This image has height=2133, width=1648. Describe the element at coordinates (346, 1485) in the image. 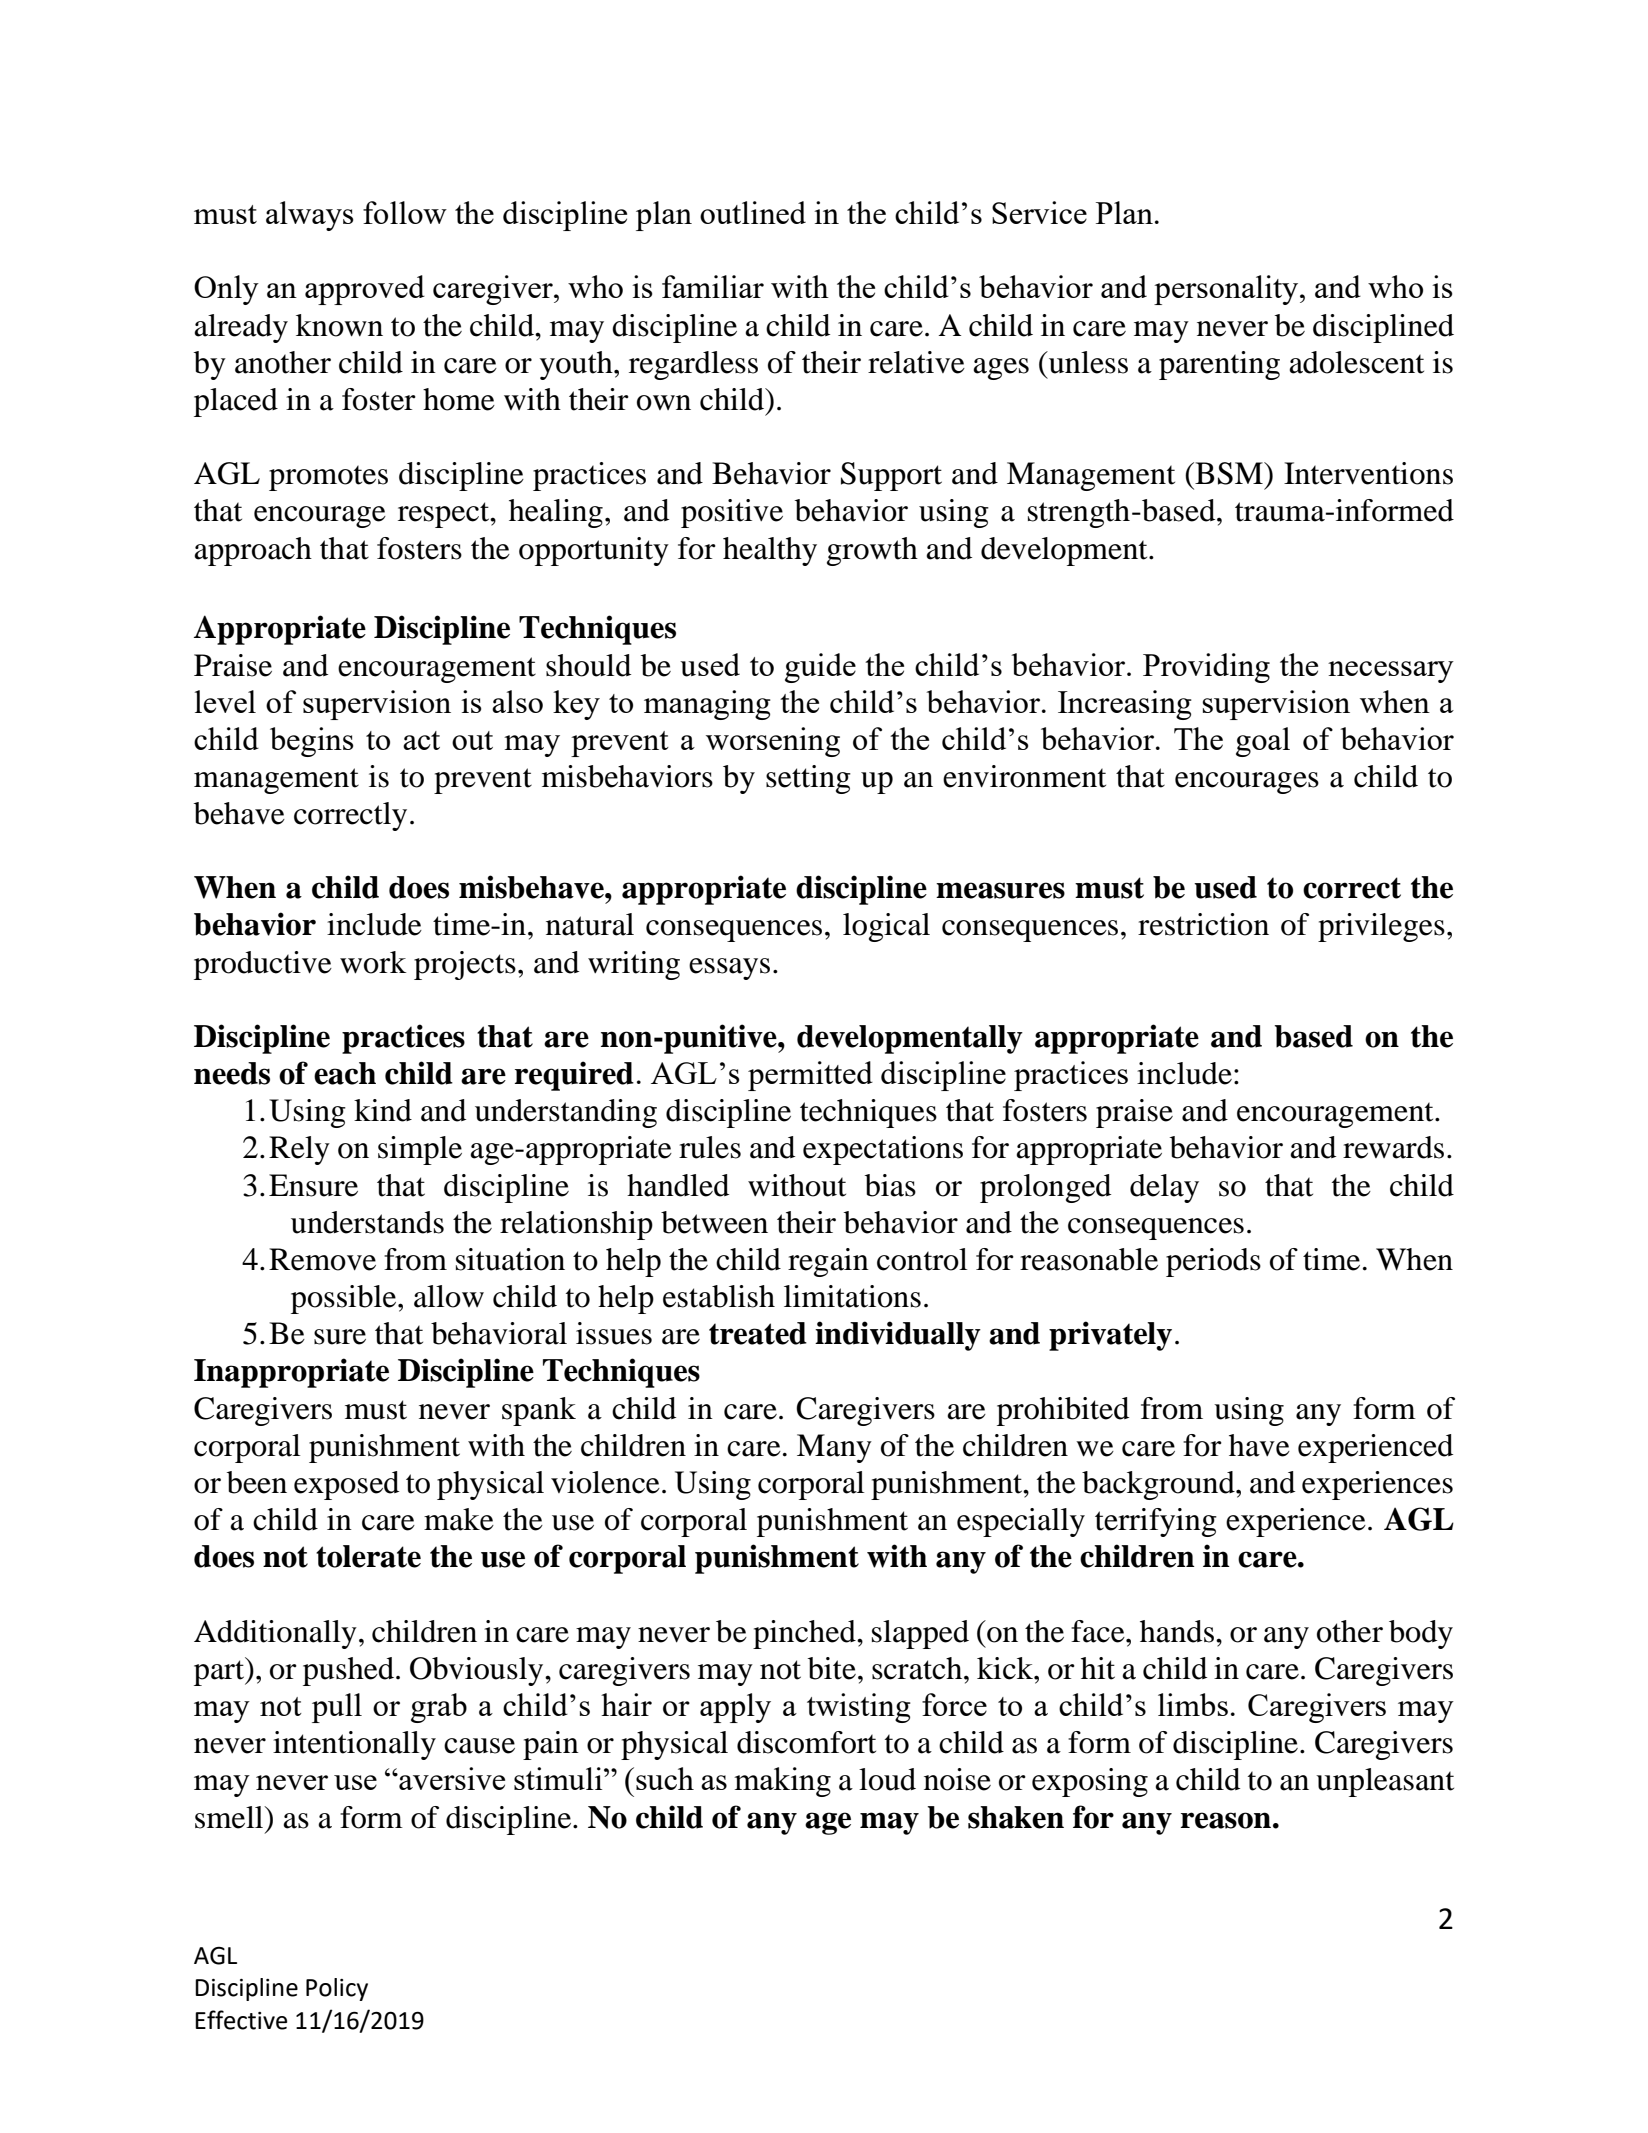

I see `exposed` at that location.
